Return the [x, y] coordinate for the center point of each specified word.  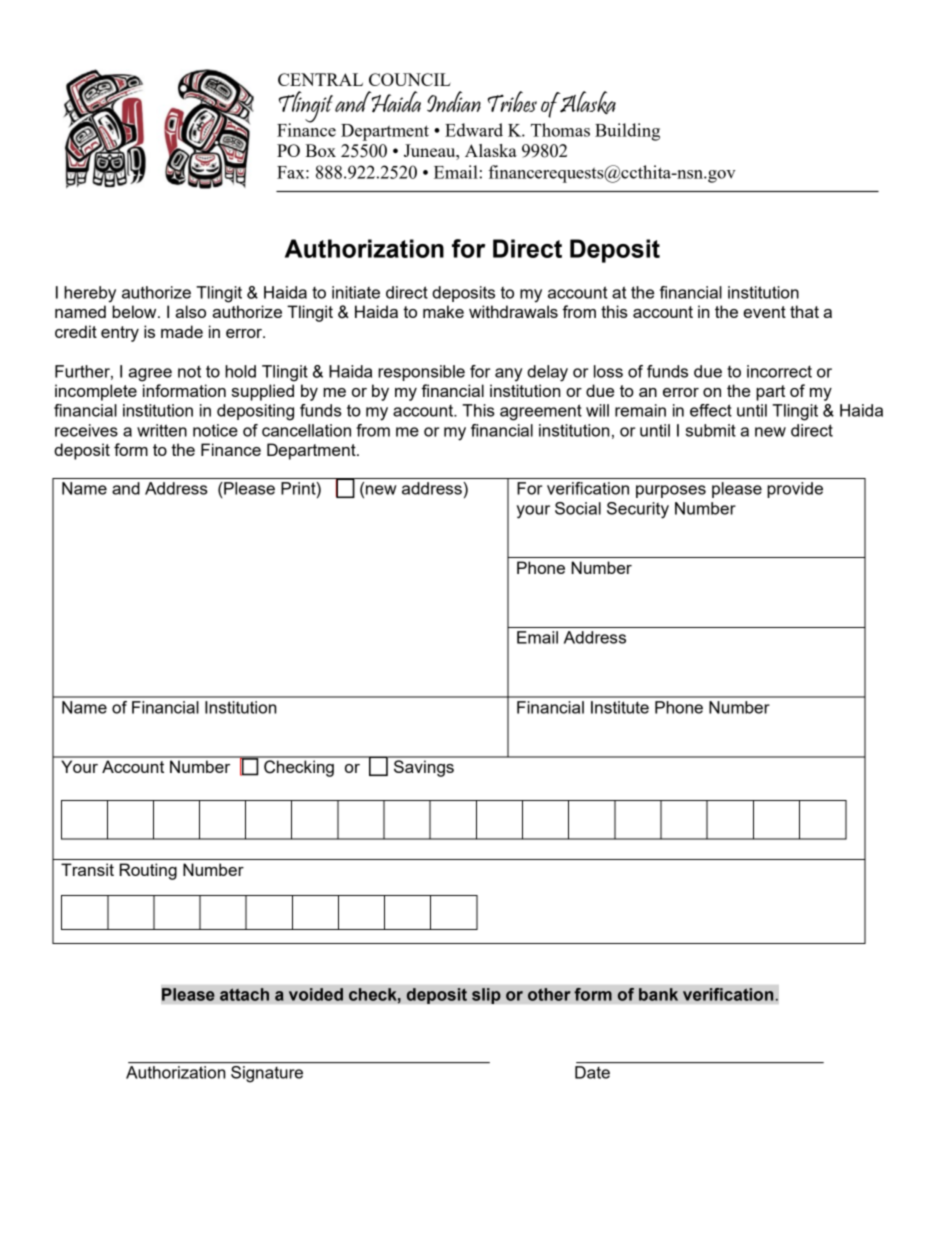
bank [658, 994]
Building [627, 132]
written [162, 430]
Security [638, 510]
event [764, 312]
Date [592, 1072]
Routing [148, 871]
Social [578, 508]
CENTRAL [320, 79]
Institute [620, 707]
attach [244, 994]
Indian [454, 101]
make [443, 311]
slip [486, 996]
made [182, 331]
